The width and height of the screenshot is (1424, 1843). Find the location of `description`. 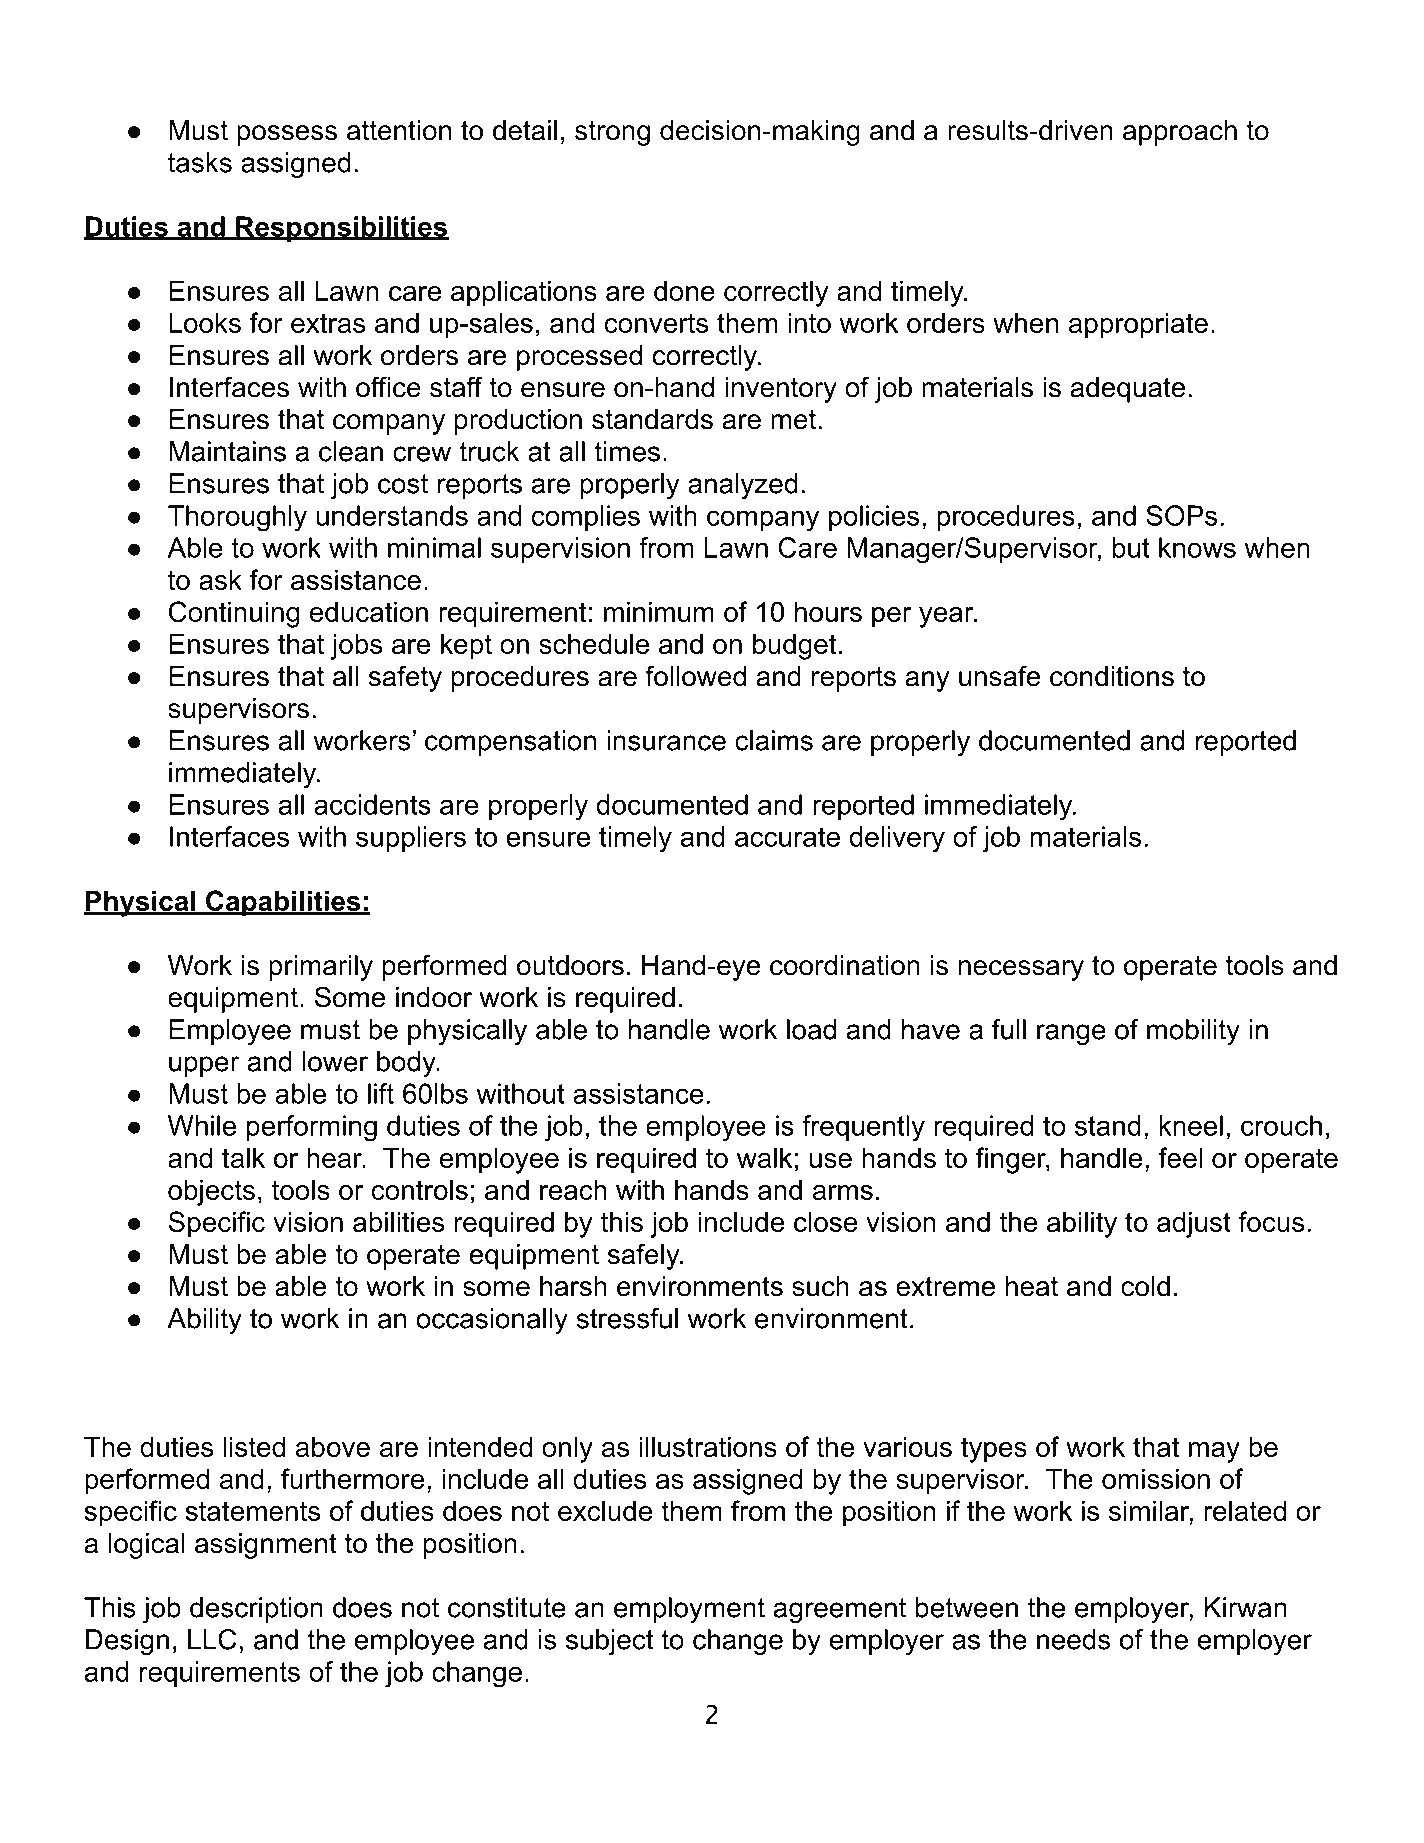

description is located at coordinates (256, 1610).
